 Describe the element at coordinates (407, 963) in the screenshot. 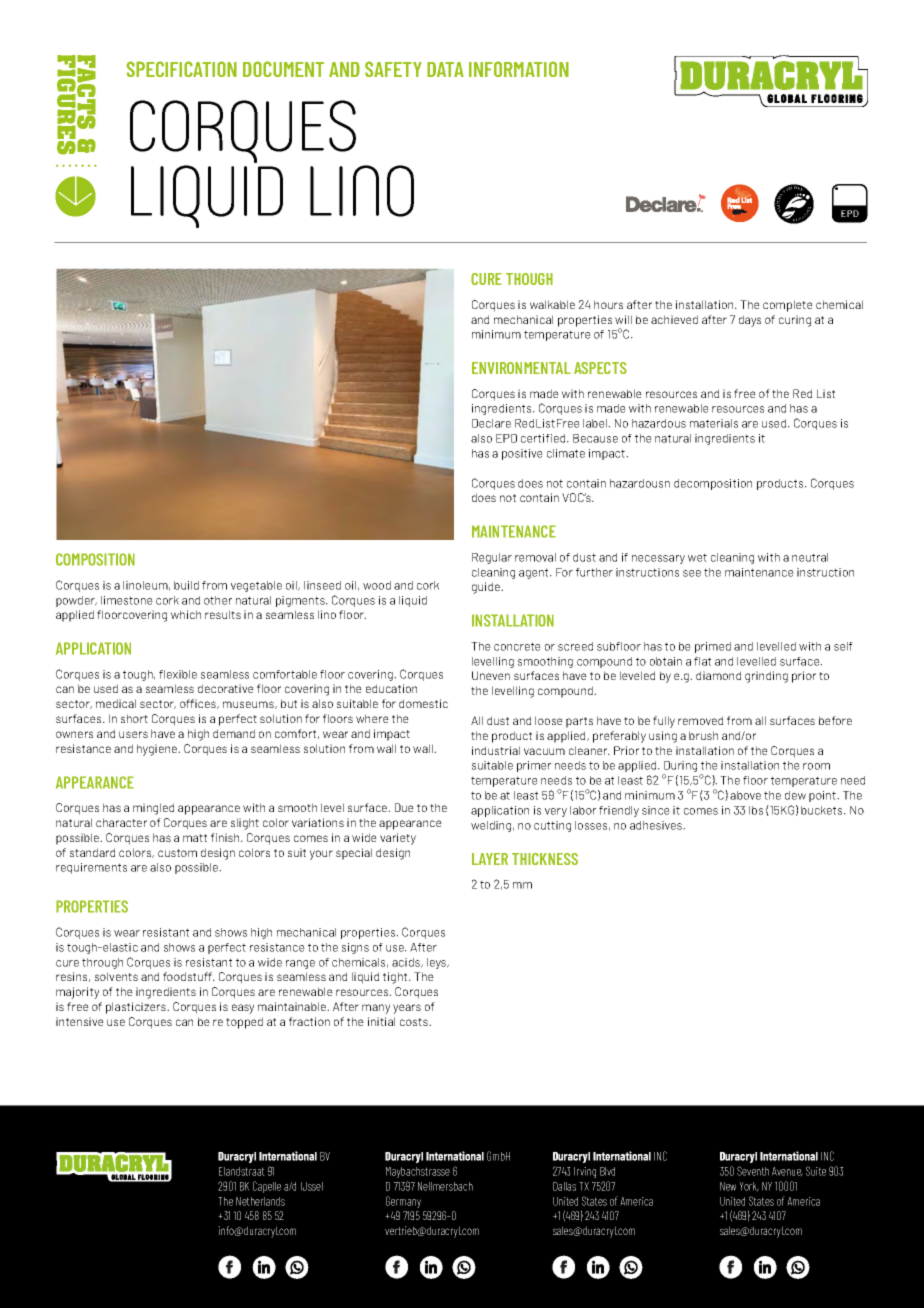

I see `acids` at that location.
